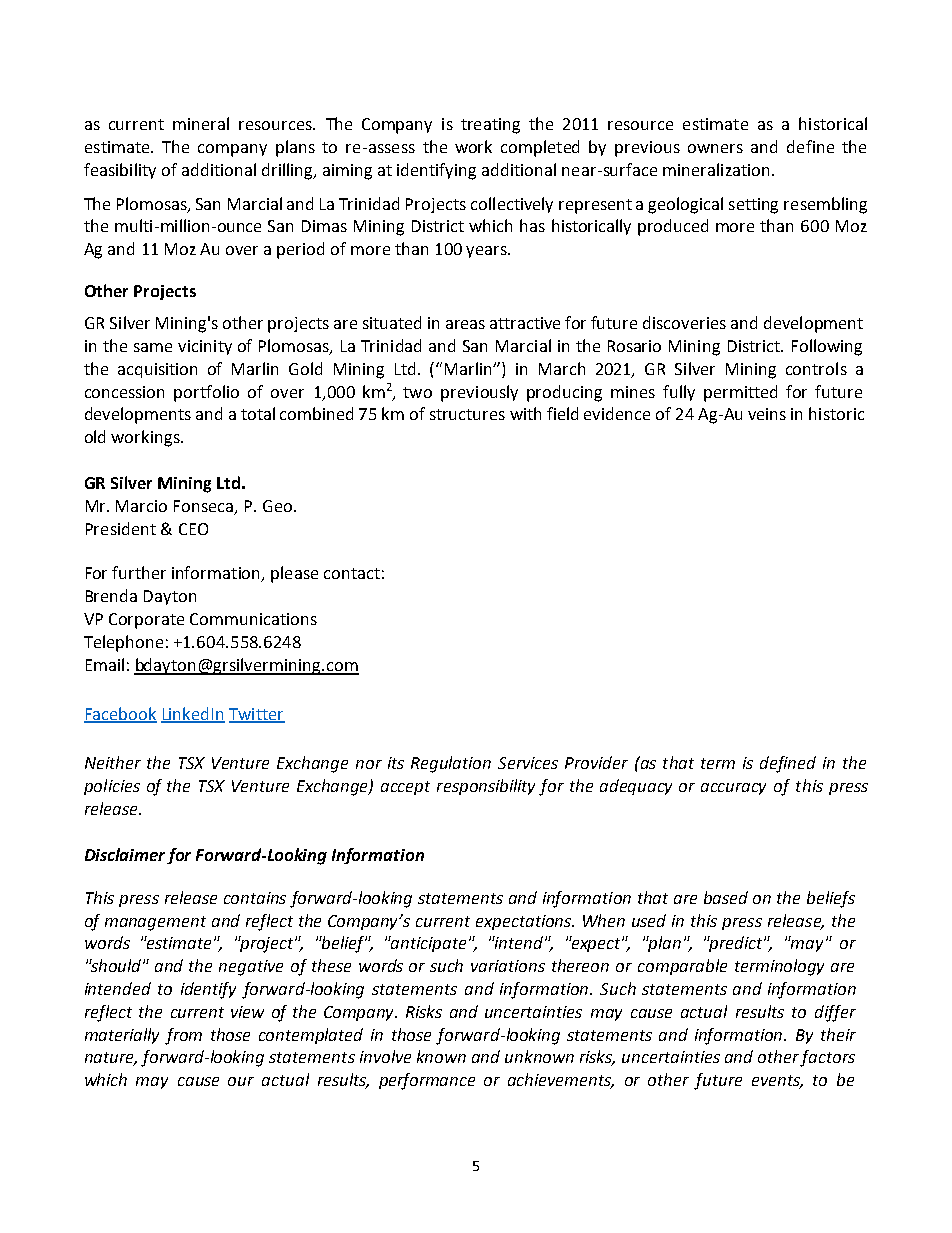 The image size is (952, 1233). Describe the element at coordinates (183, 1036) in the screenshot. I see `from` at that location.
